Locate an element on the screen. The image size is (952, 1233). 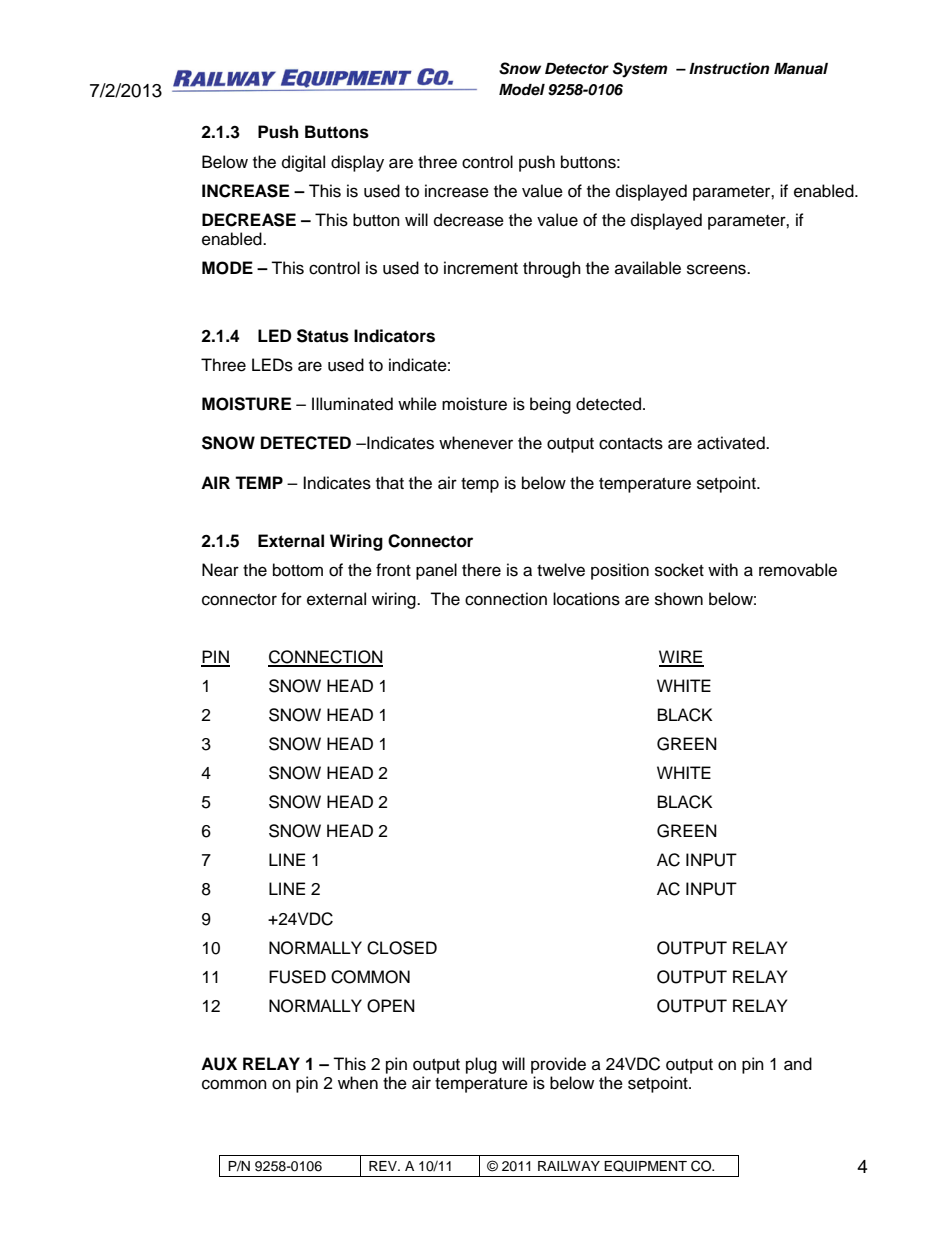
for is located at coordinates (291, 599).
